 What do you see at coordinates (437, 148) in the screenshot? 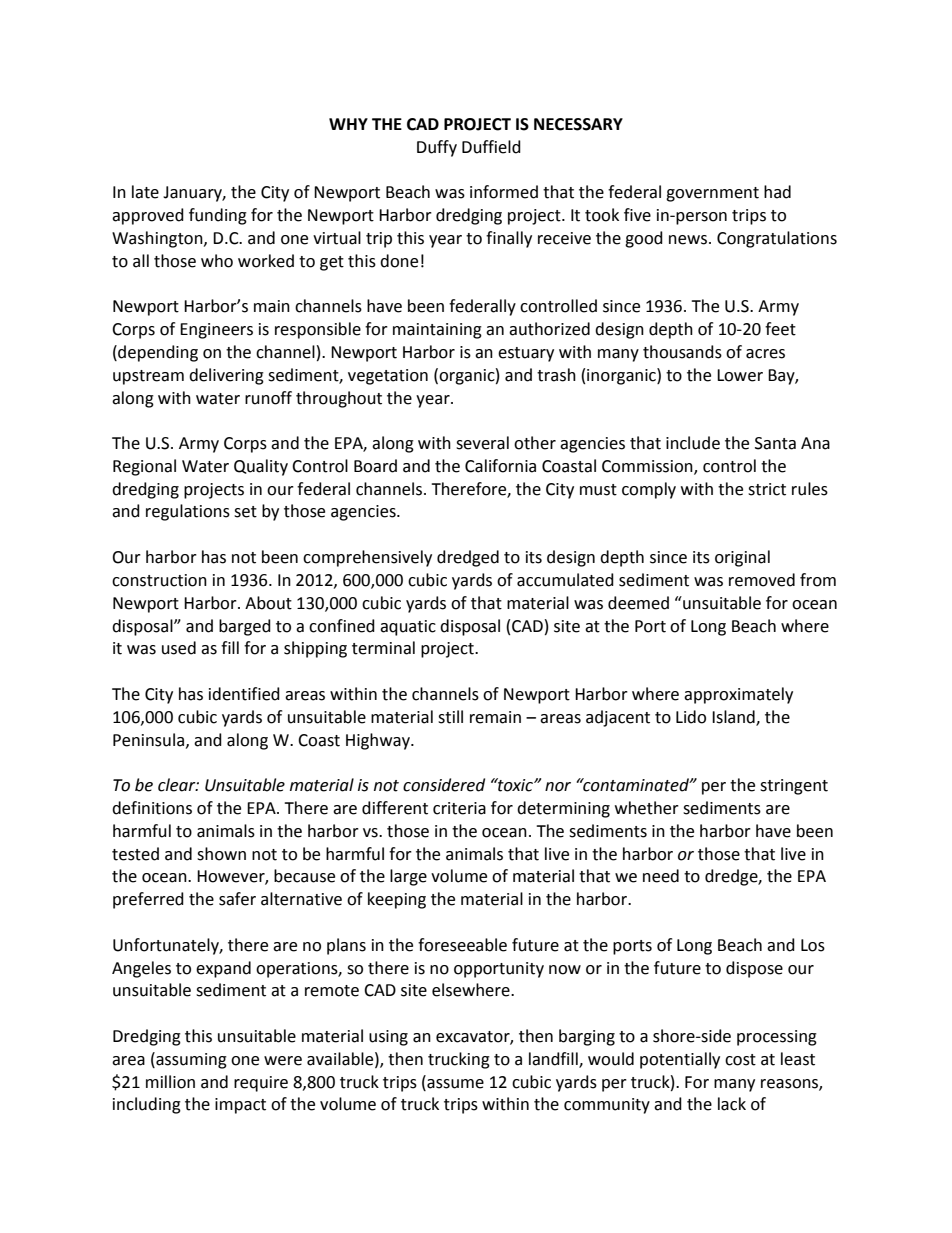
I see `Duffy` at bounding box center [437, 148].
